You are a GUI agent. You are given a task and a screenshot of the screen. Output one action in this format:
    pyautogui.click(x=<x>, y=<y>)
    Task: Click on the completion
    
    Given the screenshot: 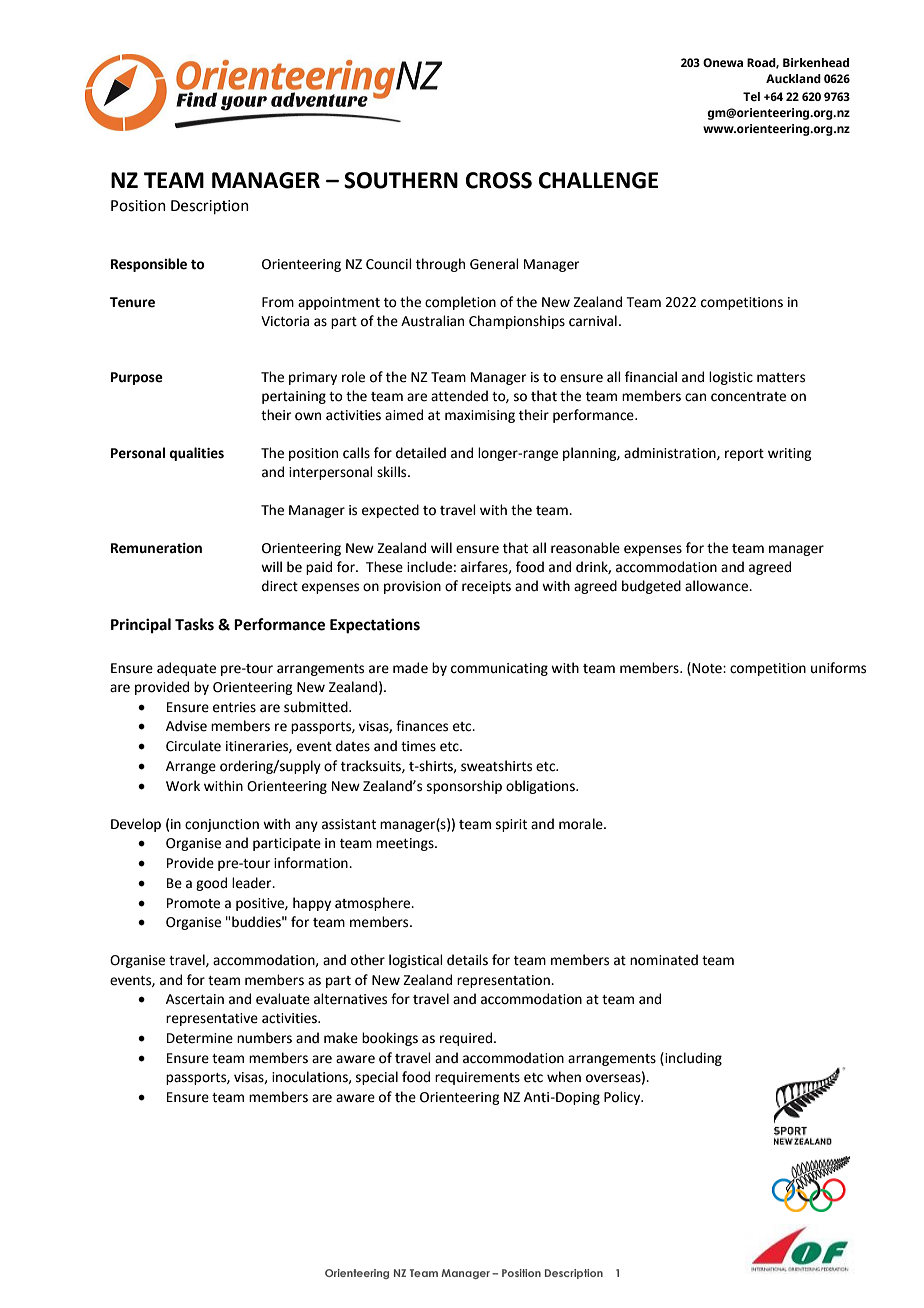 What is the action you would take?
    pyautogui.click(x=460, y=303)
